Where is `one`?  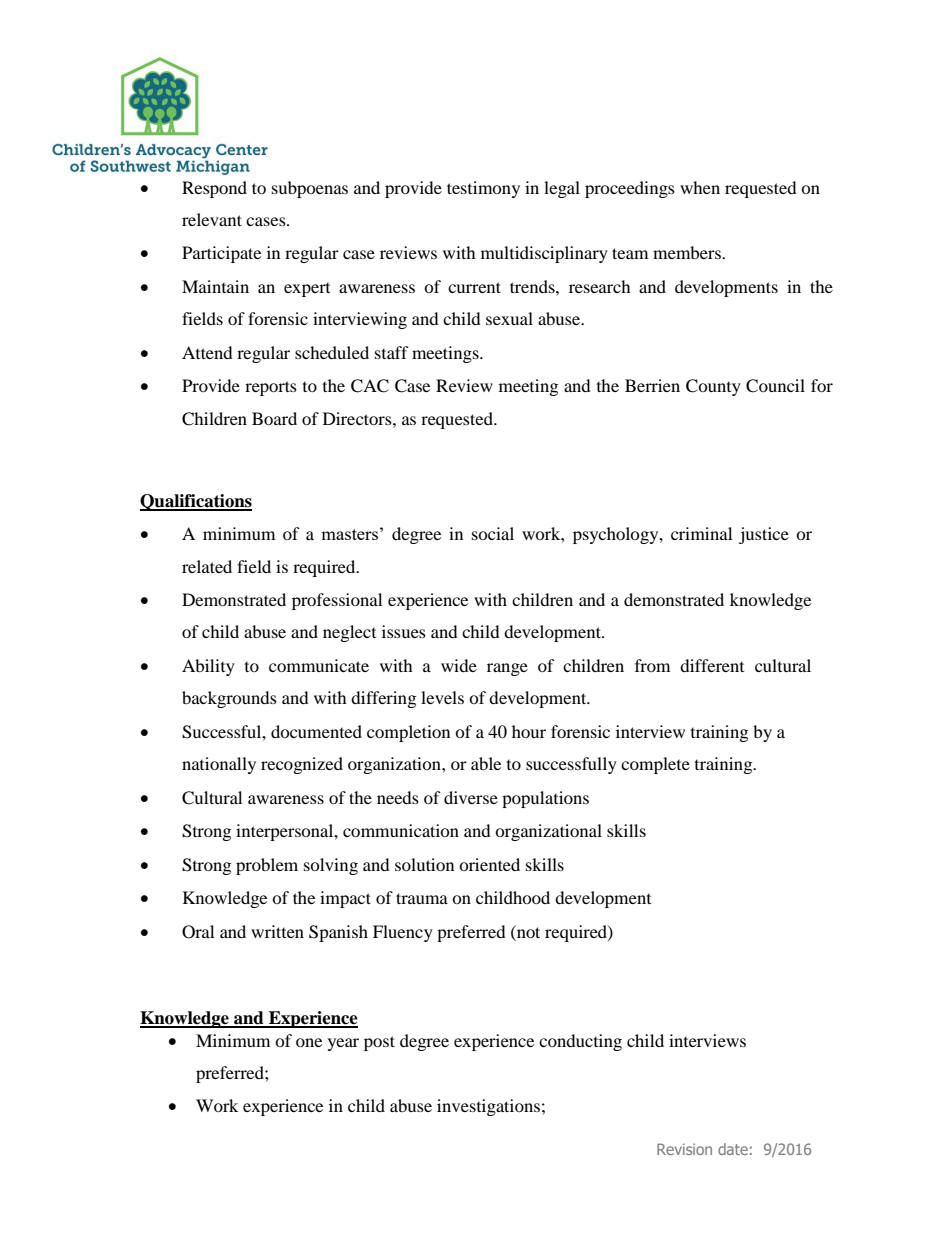
one is located at coordinates (309, 1042).
